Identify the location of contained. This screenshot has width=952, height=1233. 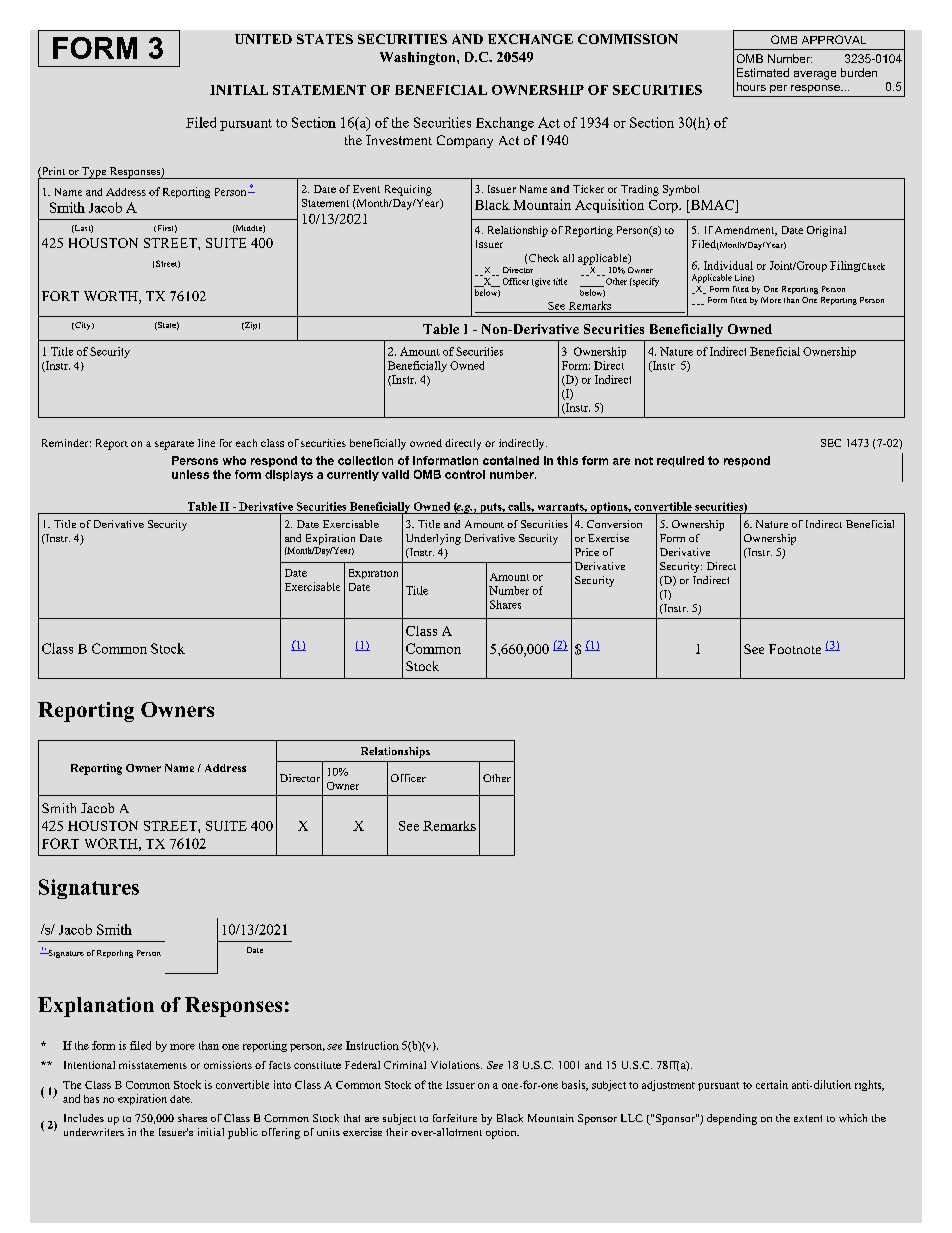
(511, 460).
